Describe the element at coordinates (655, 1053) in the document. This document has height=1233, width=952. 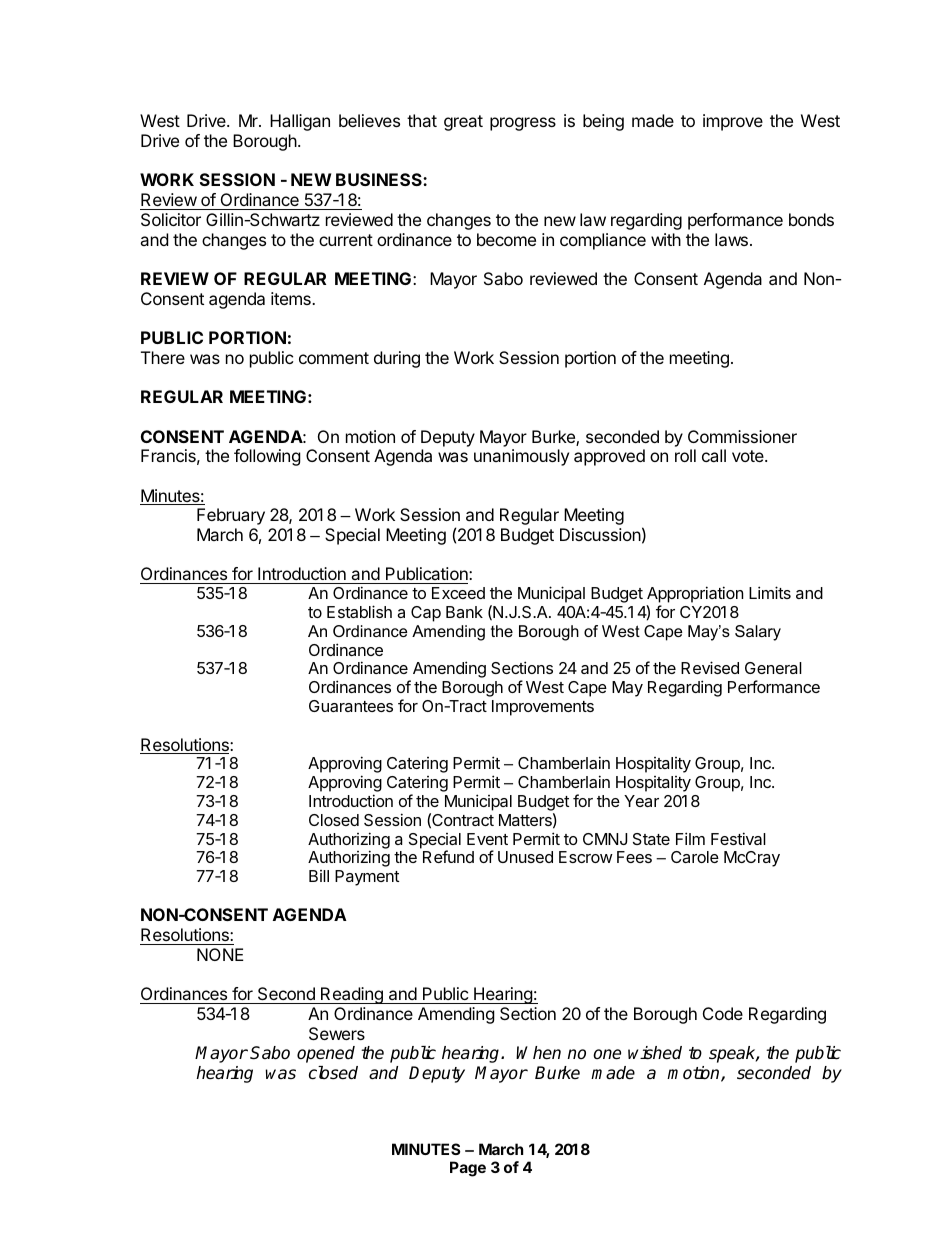
I see `wished` at that location.
